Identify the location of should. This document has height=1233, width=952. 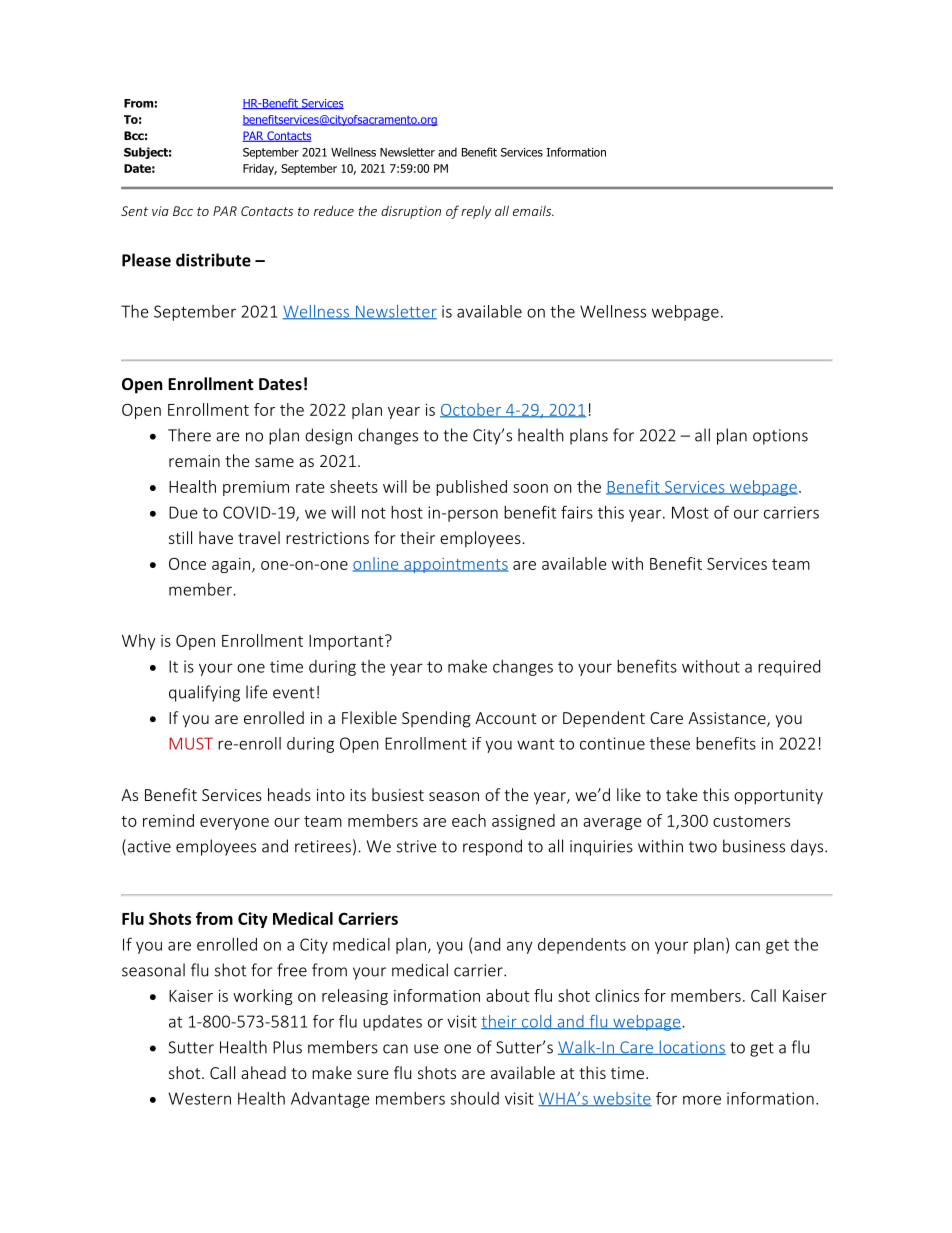
(475, 1098).
